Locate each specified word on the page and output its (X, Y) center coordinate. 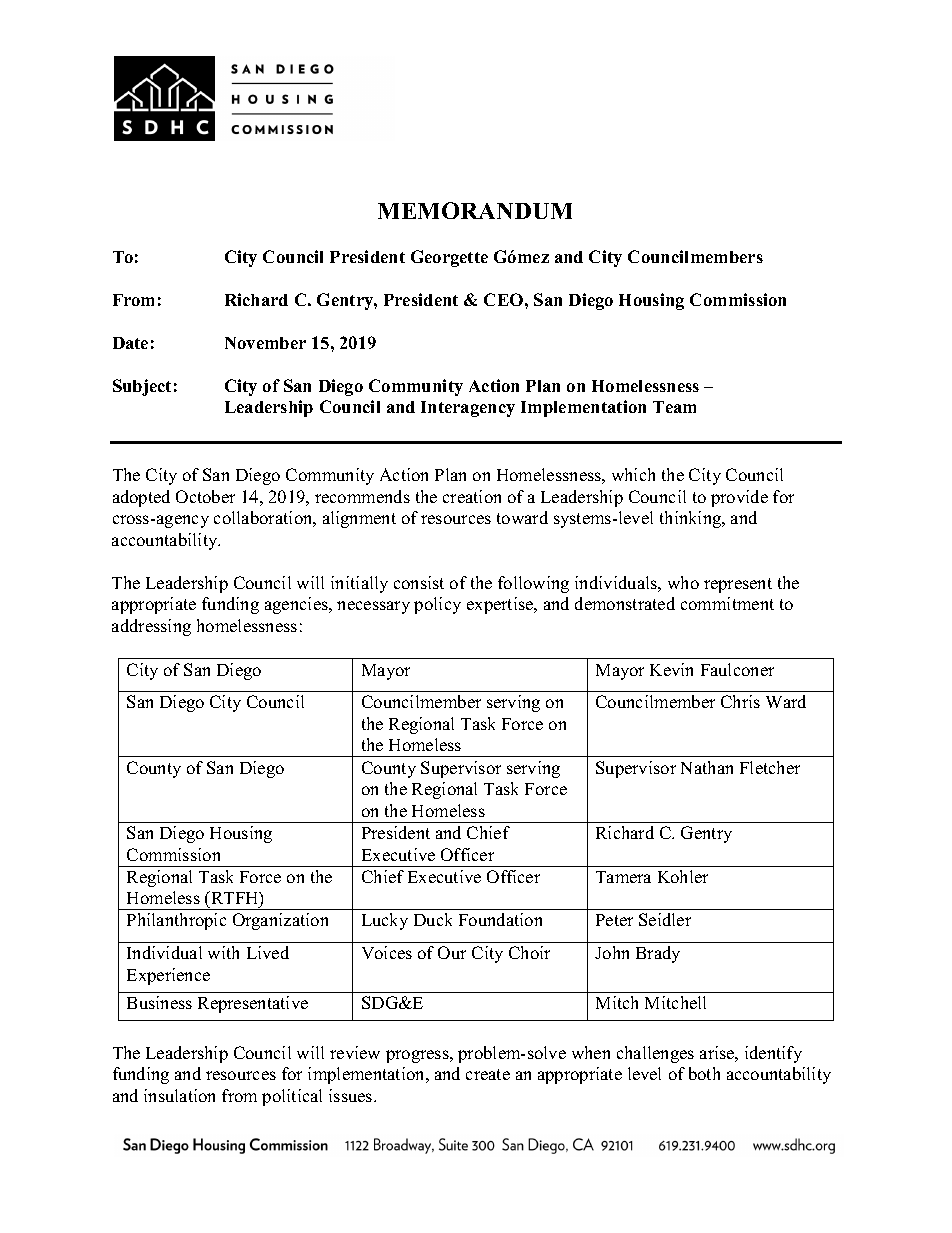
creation (472, 496)
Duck (433, 919)
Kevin (671, 669)
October (205, 496)
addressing (151, 627)
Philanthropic (176, 921)
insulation (179, 1095)
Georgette (449, 258)
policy (437, 605)
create (488, 1074)
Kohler (683, 876)
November (265, 343)
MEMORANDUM (475, 210)
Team (674, 407)
